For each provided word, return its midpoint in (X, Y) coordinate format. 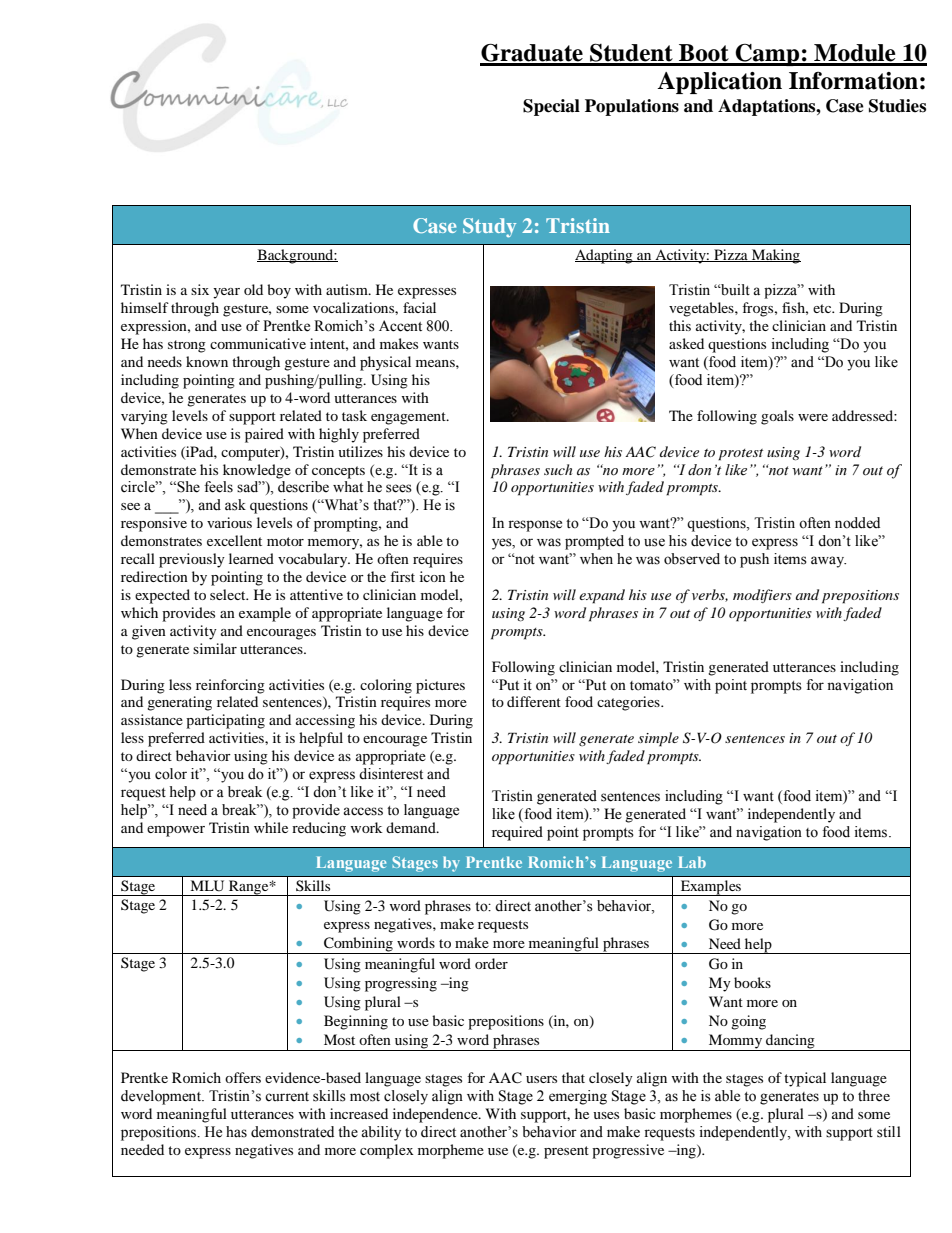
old (253, 289)
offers (243, 1077)
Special (551, 107)
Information (853, 81)
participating (225, 721)
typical (805, 1079)
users (541, 1079)
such (558, 469)
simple (658, 739)
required (517, 833)
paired (264, 435)
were (813, 417)
